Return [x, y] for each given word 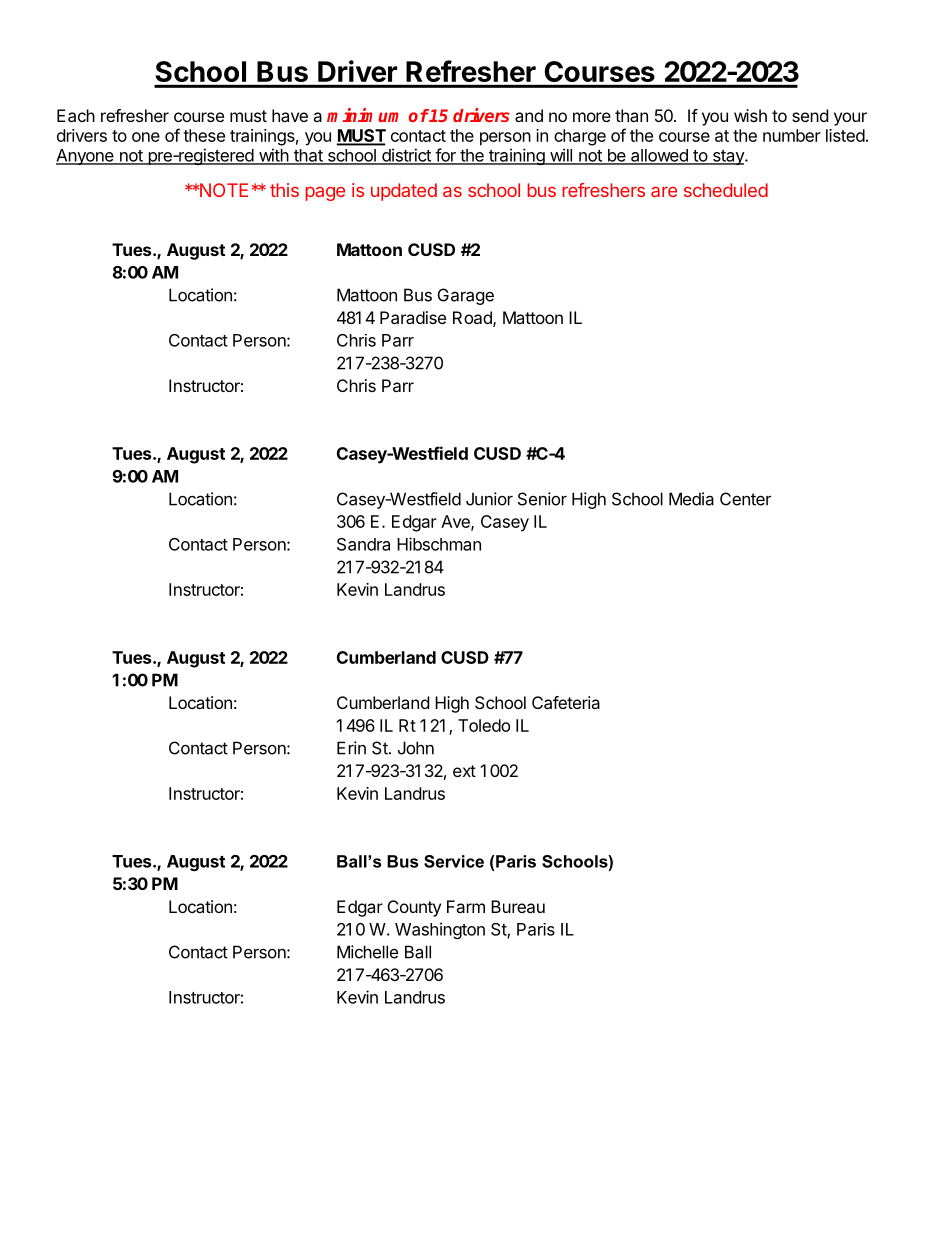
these [204, 135]
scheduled [726, 190]
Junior [489, 499]
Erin [351, 748]
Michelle [367, 952]
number [792, 135]
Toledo [484, 725]
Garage [466, 296]
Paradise [413, 317]
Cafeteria [566, 702]
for [445, 156]
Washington [440, 930]
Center [745, 499]
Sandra [363, 544]
